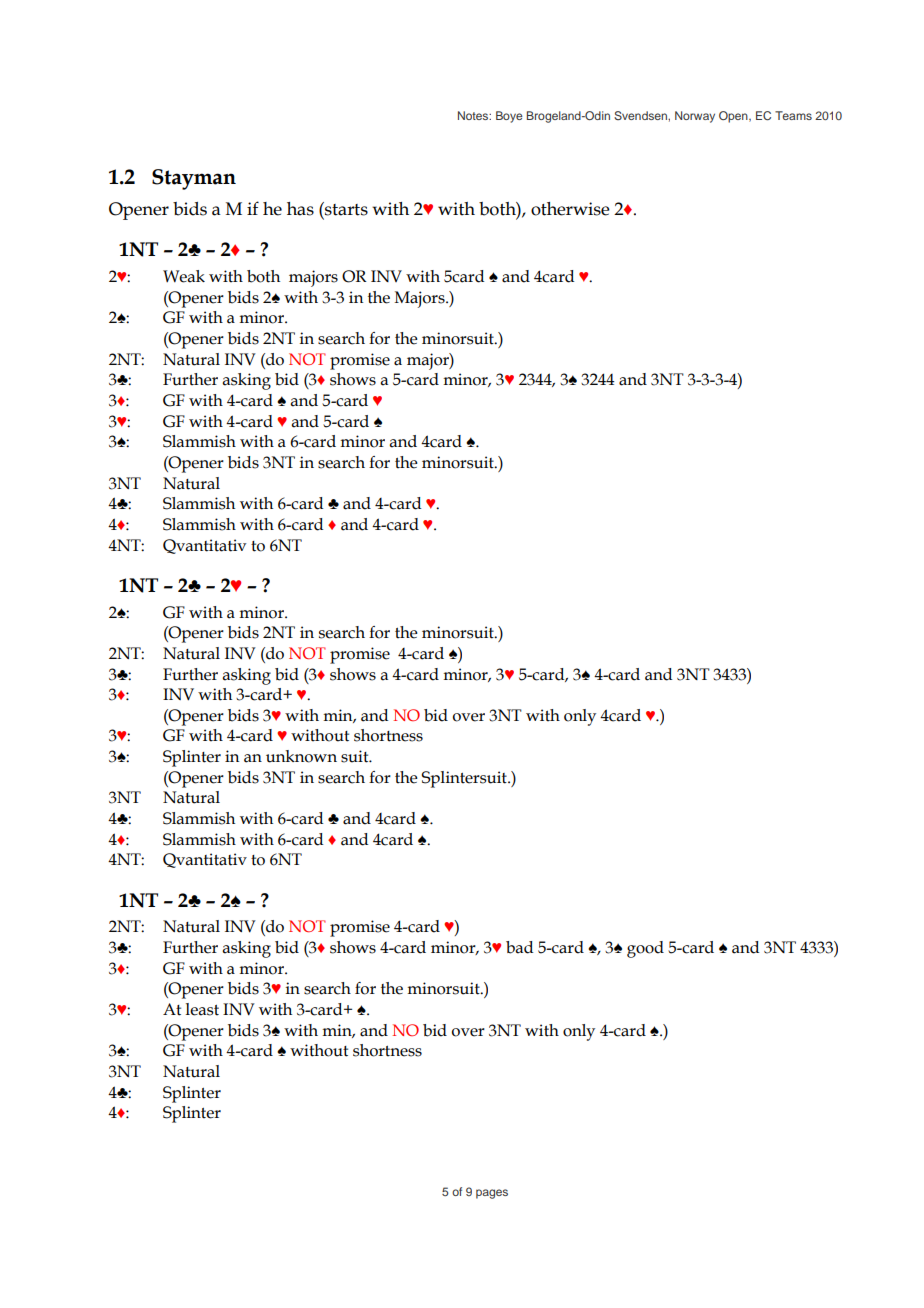 The image size is (924, 1308). What do you see at coordinates (695, 117) in the page?
I see `Norway` at bounding box center [695, 117].
